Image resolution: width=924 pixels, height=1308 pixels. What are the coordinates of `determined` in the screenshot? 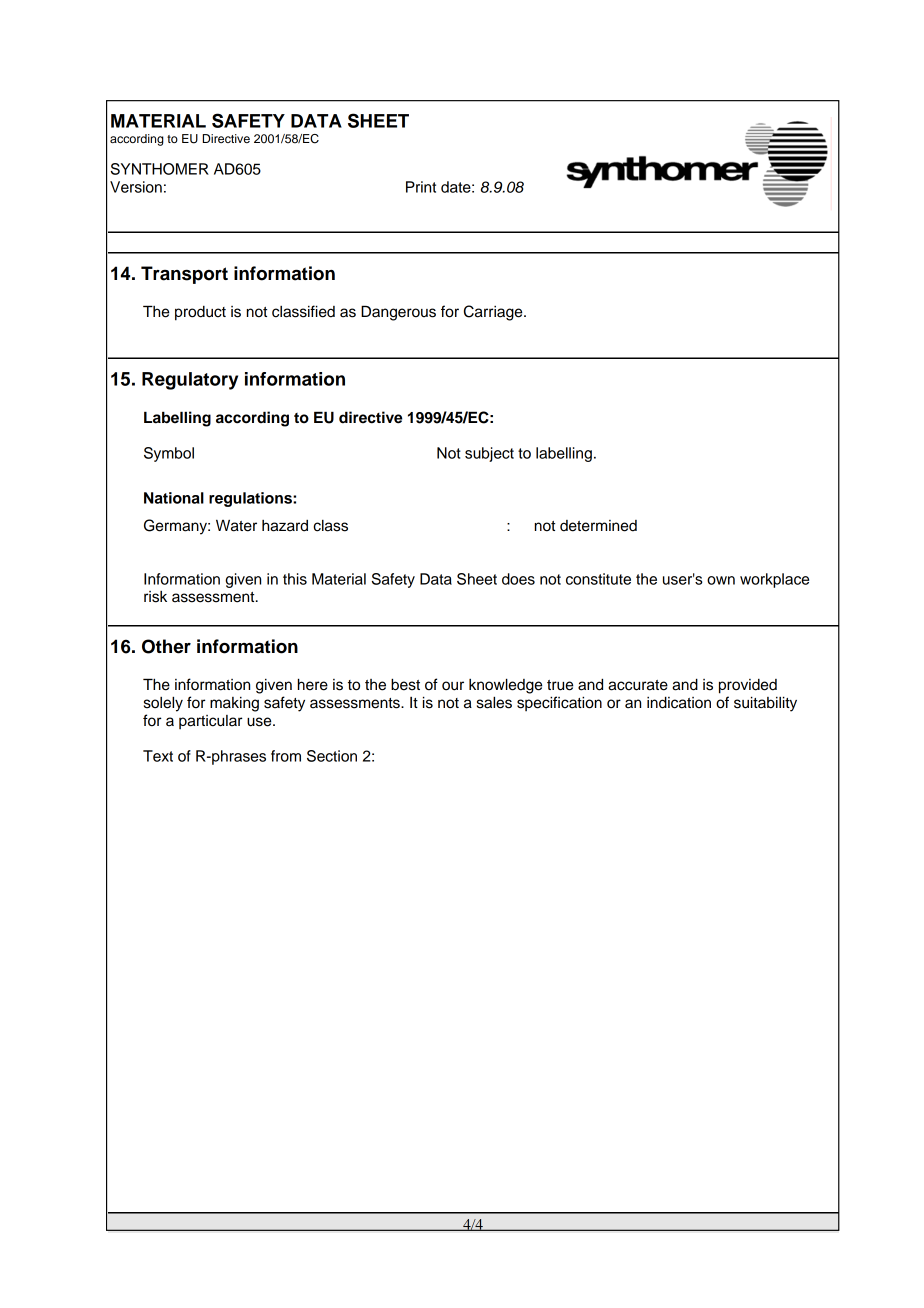 It's located at (598, 526).
